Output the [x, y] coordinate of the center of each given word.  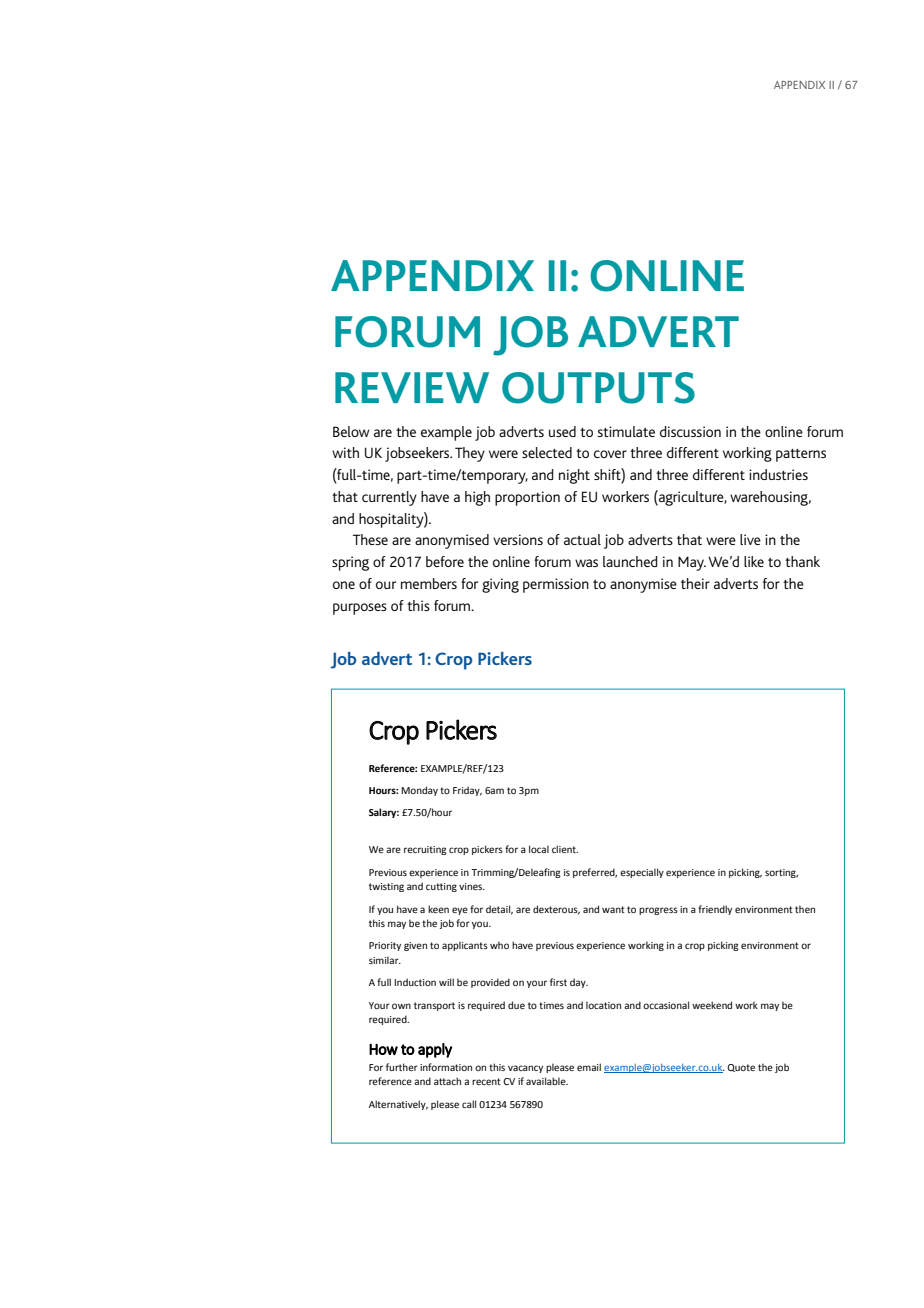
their [695, 583]
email [589, 1067]
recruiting [425, 850]
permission [556, 585]
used [562, 431]
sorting [781, 873]
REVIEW [412, 387]
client [565, 849]
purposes [360, 609]
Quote [741, 1068]
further [402, 1067]
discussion [690, 431]
